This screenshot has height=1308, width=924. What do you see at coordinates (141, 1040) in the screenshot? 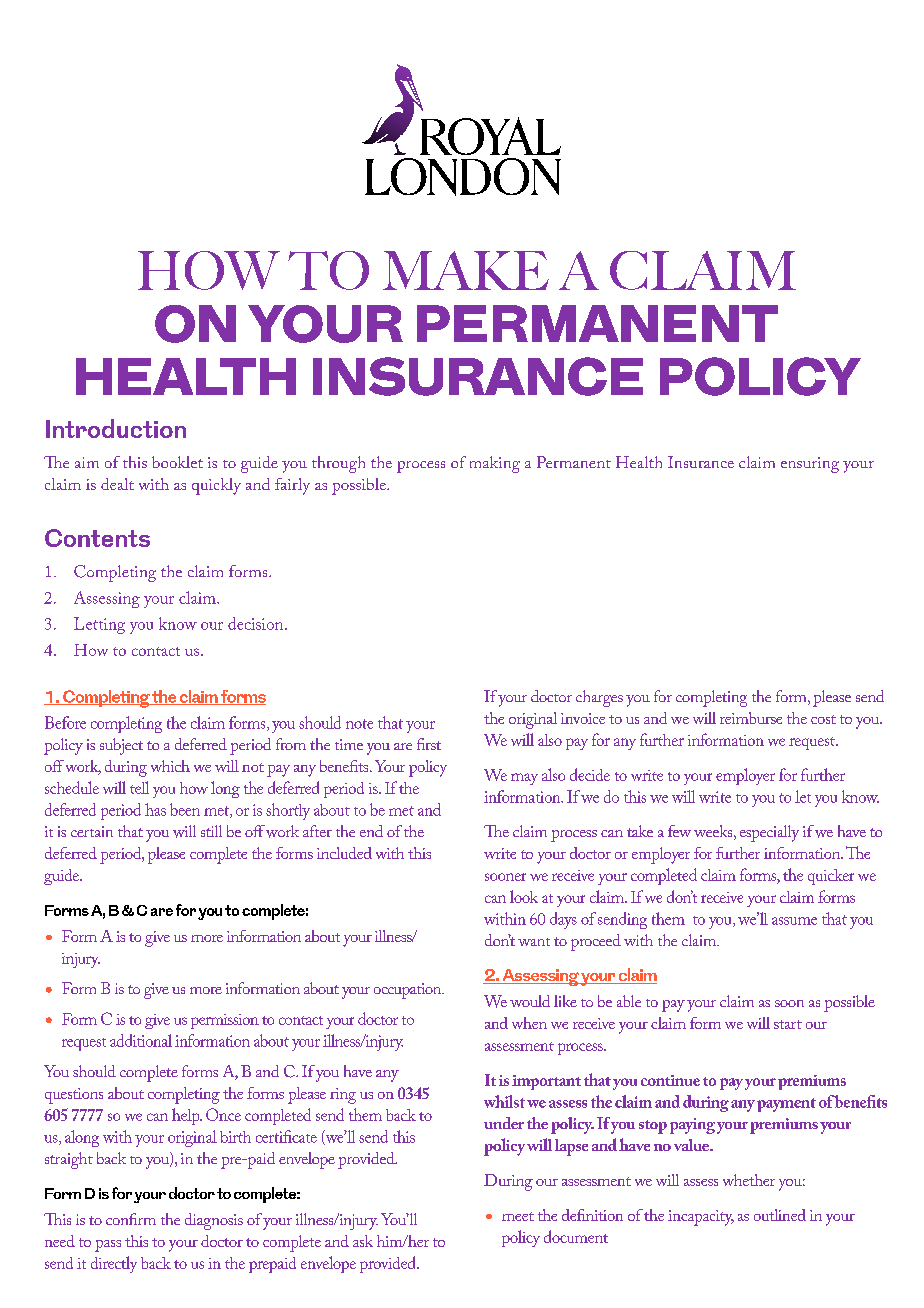
I see `additional` at bounding box center [141, 1040].
